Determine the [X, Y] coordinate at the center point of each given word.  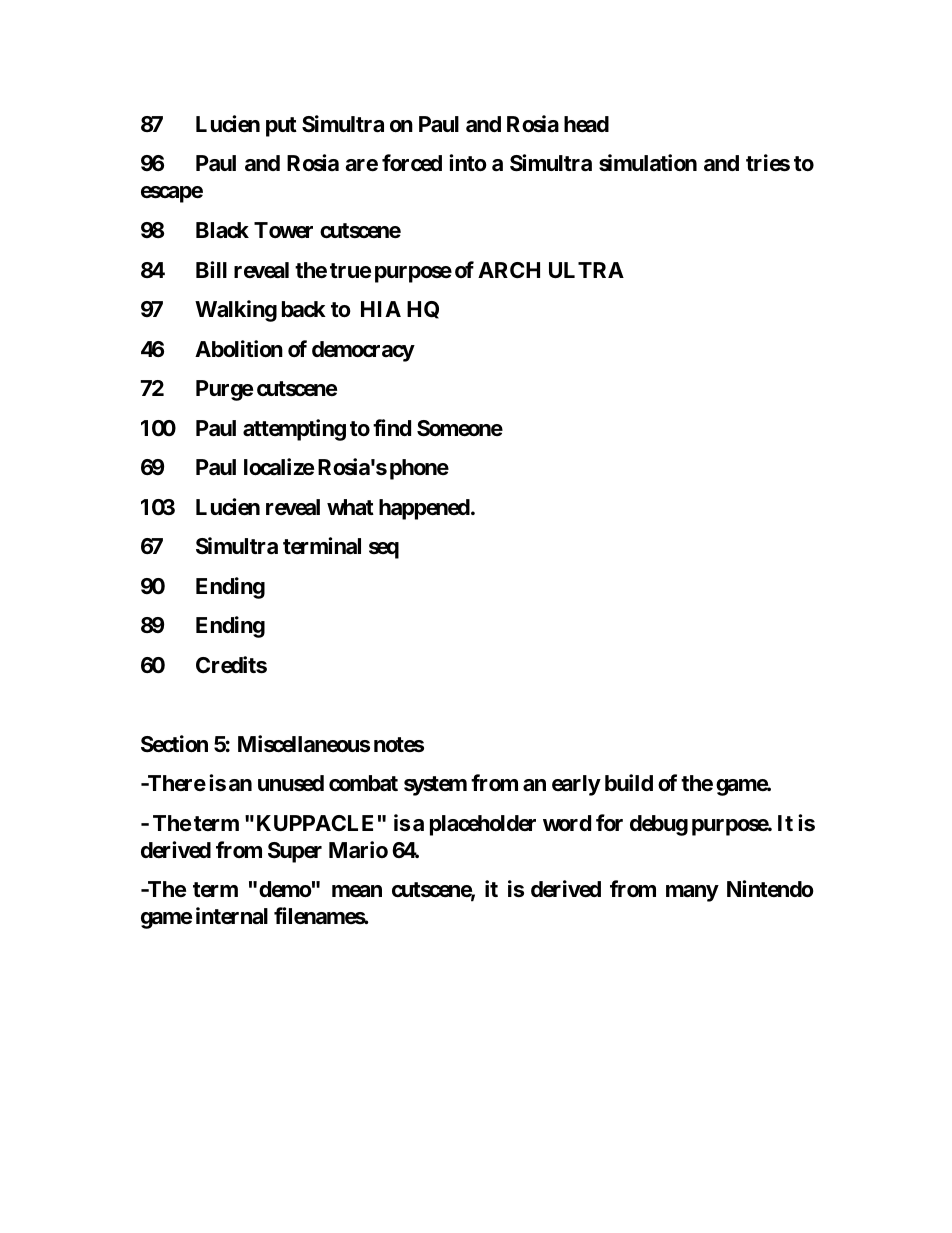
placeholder [483, 825]
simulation [648, 163]
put [281, 127]
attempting [294, 430]
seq [384, 550]
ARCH [509, 270]
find [392, 427]
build [629, 782]
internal [232, 916]
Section [174, 744]
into [468, 162]
